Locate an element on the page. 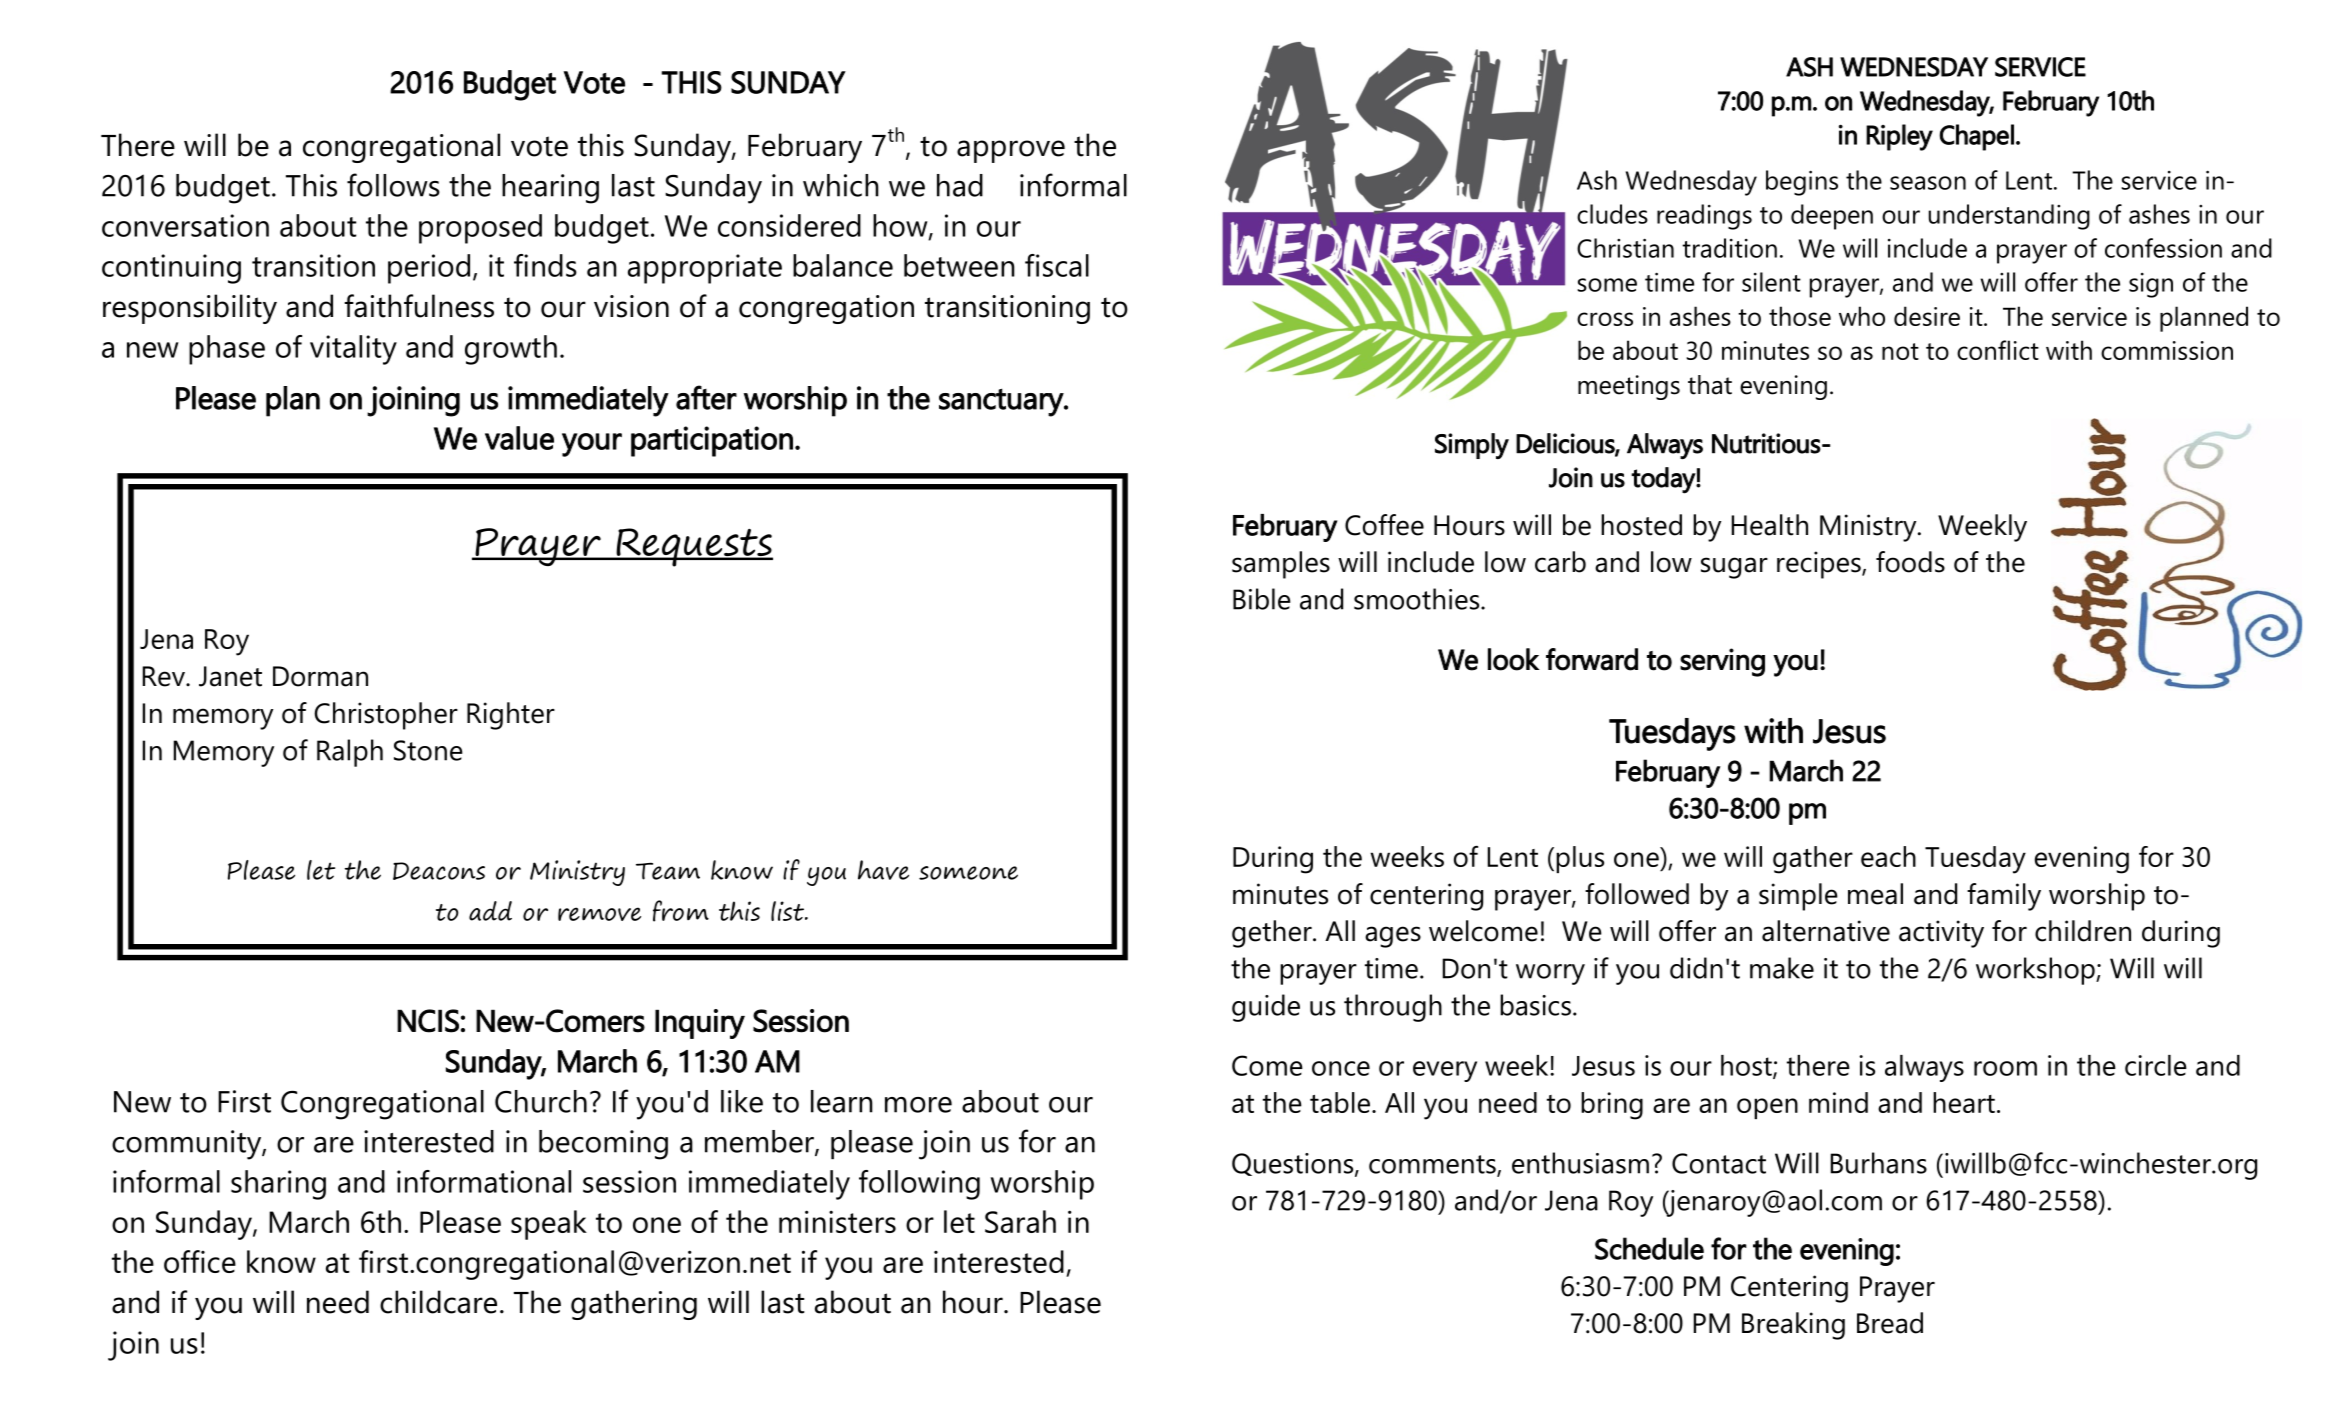  room is located at coordinates (2005, 1068).
